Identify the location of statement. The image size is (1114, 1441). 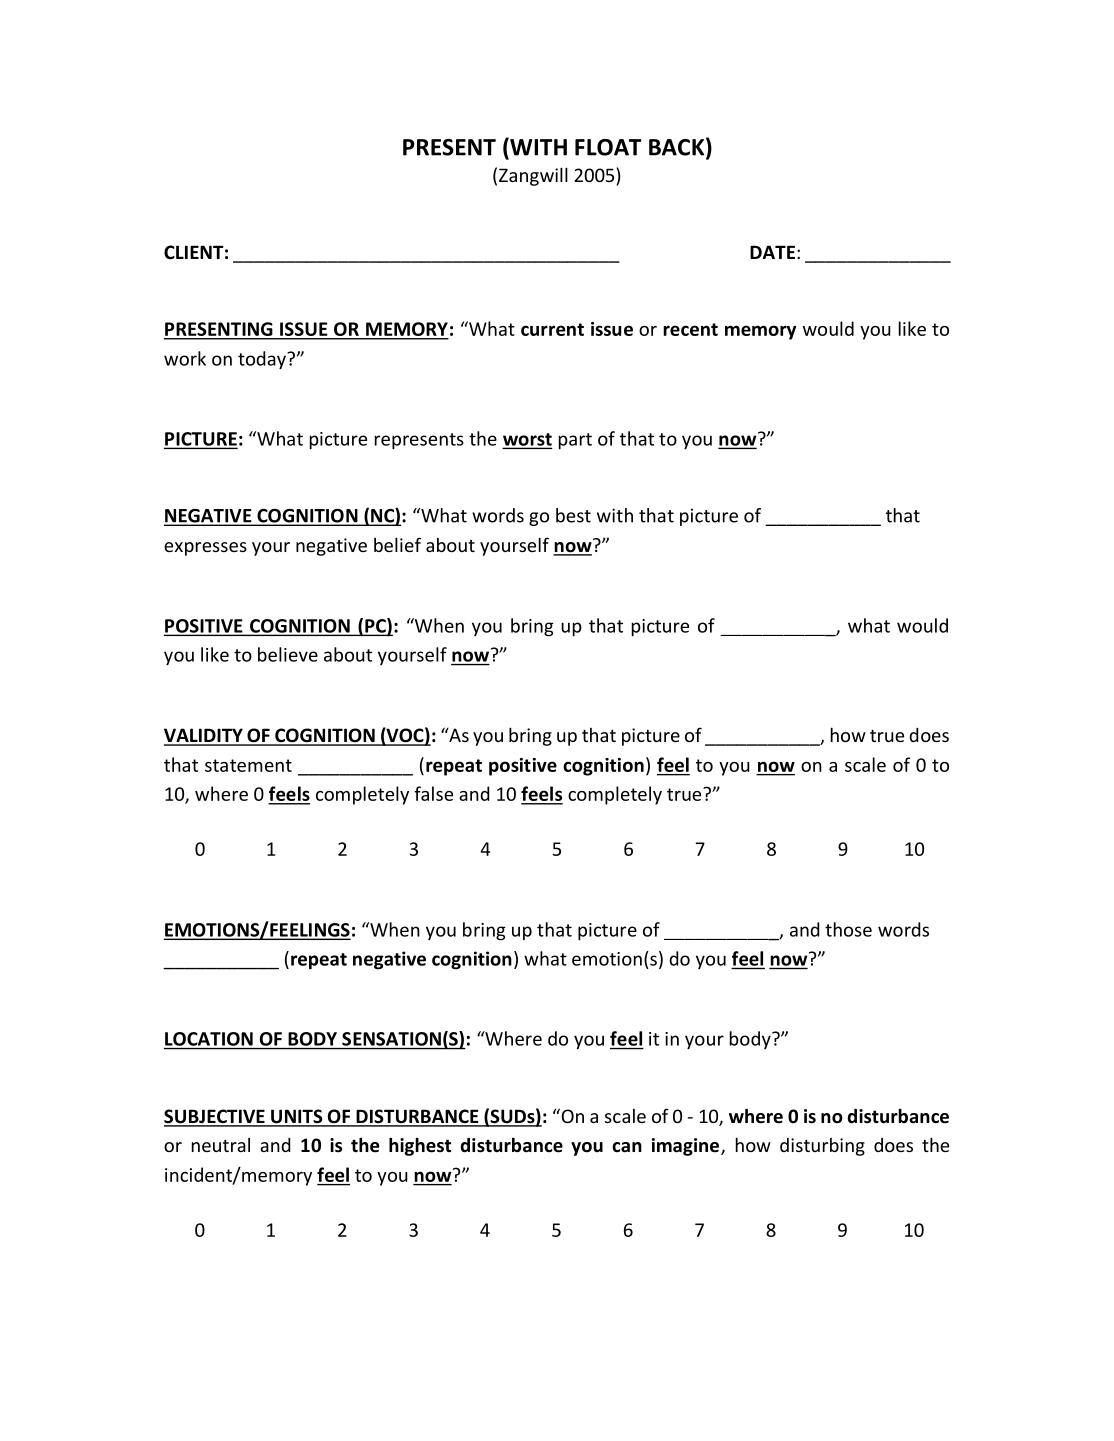
(248, 765).
